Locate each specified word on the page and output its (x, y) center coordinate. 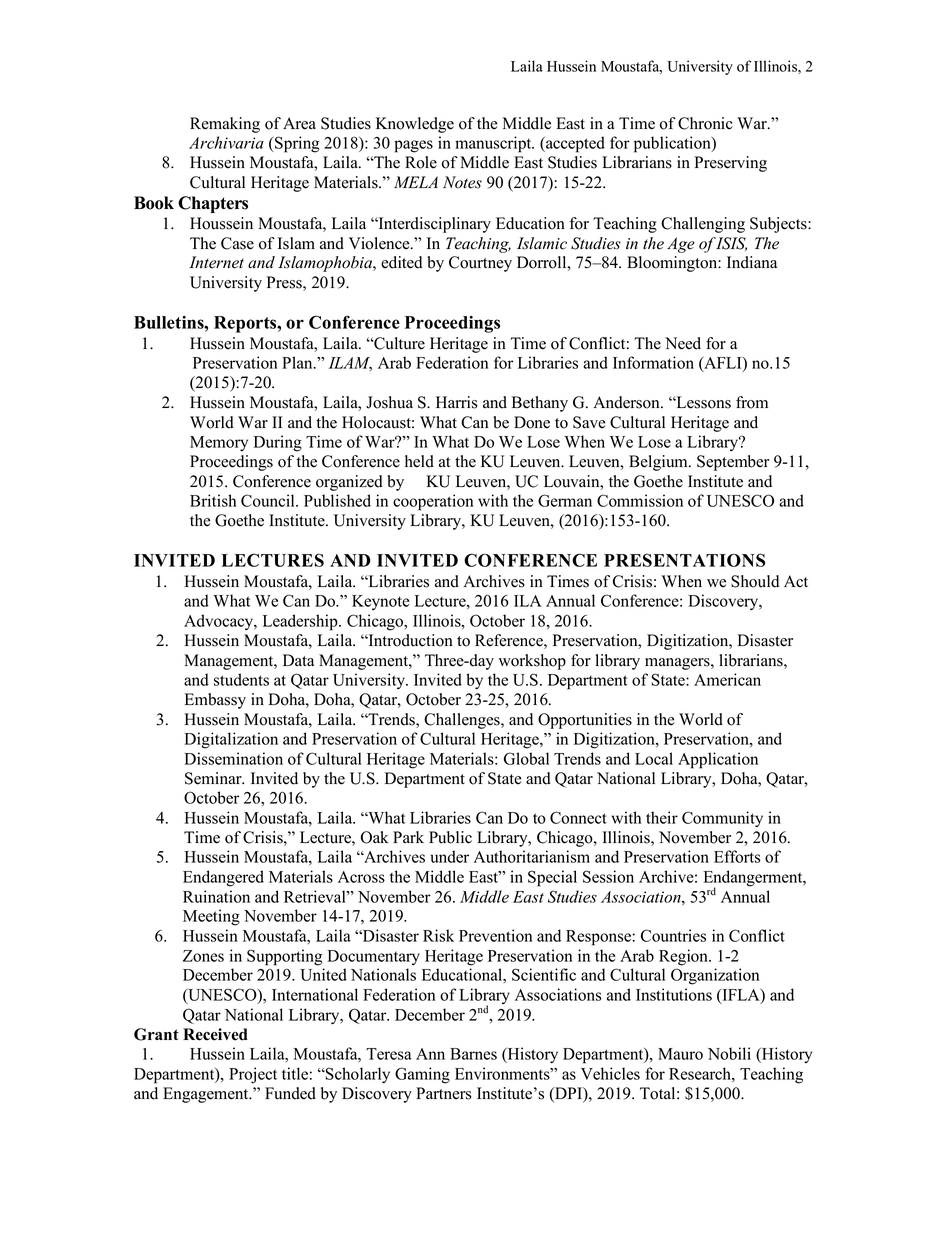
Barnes (473, 1054)
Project (253, 1075)
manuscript (494, 144)
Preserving (730, 164)
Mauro (680, 1054)
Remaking (225, 125)
